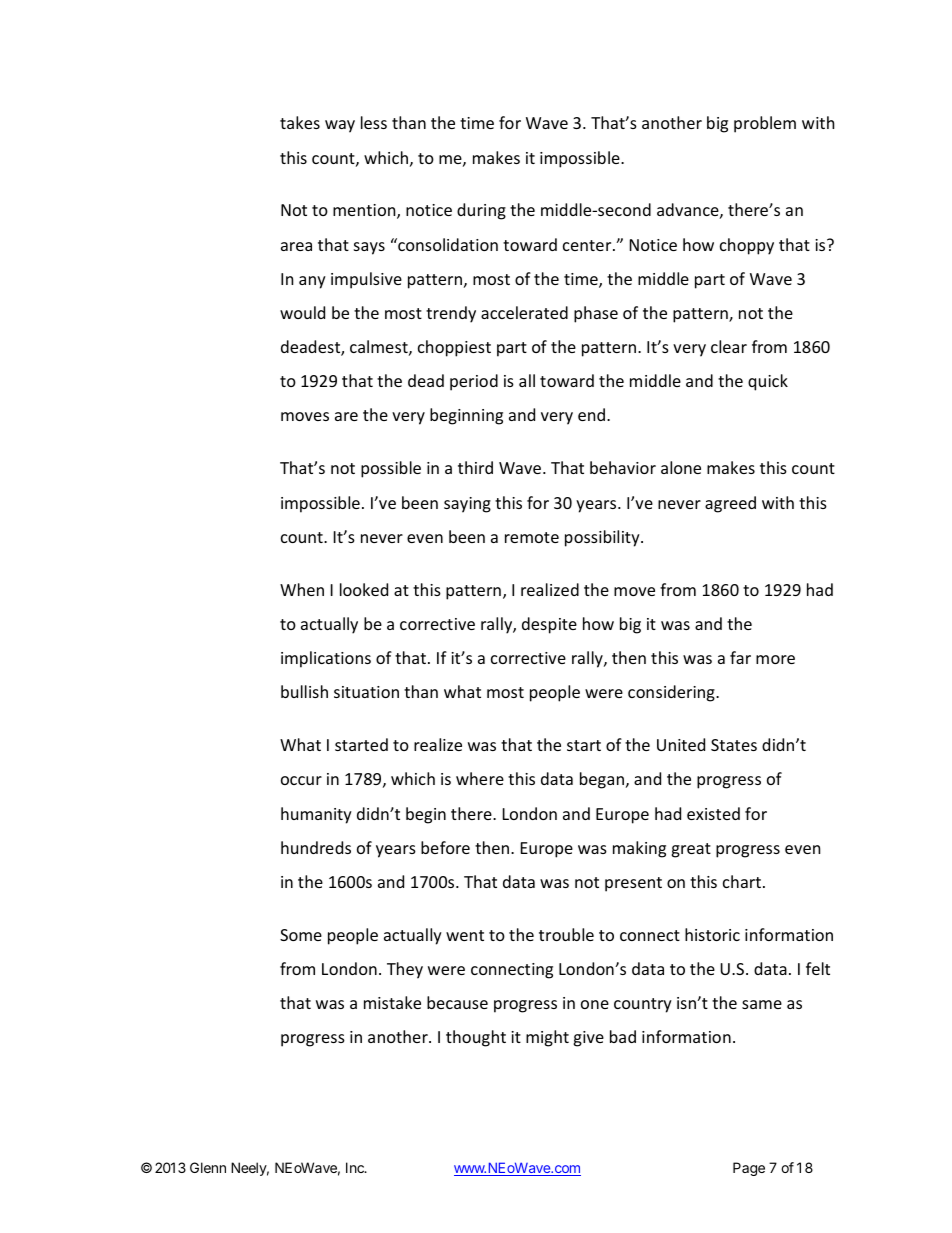 This page has height=1233, width=952. Describe the element at coordinates (480, 778) in the page. I see `where` at that location.
